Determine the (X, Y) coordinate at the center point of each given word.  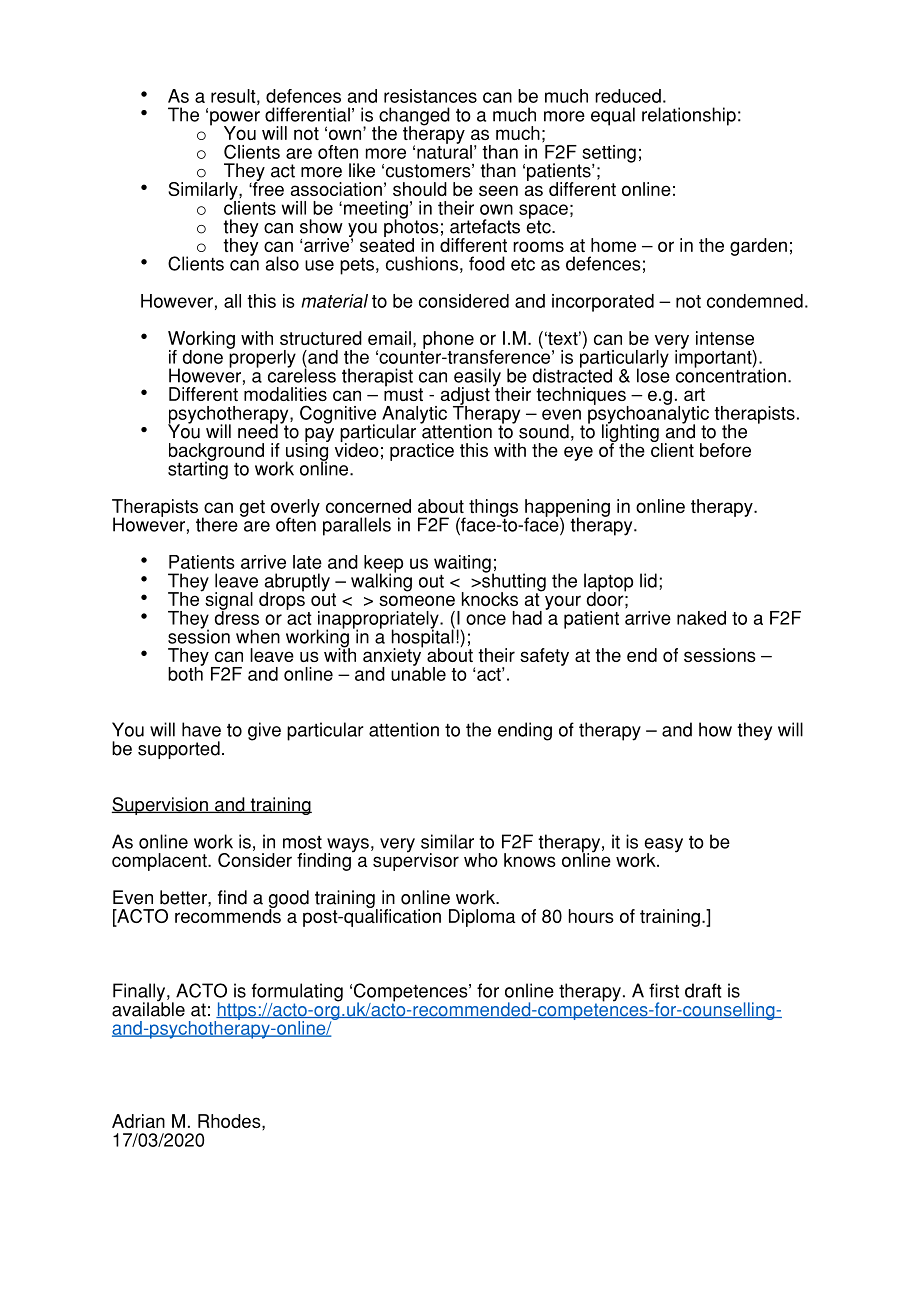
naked (701, 618)
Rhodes (230, 1121)
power (235, 119)
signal (228, 601)
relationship (689, 116)
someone (417, 600)
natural (444, 150)
